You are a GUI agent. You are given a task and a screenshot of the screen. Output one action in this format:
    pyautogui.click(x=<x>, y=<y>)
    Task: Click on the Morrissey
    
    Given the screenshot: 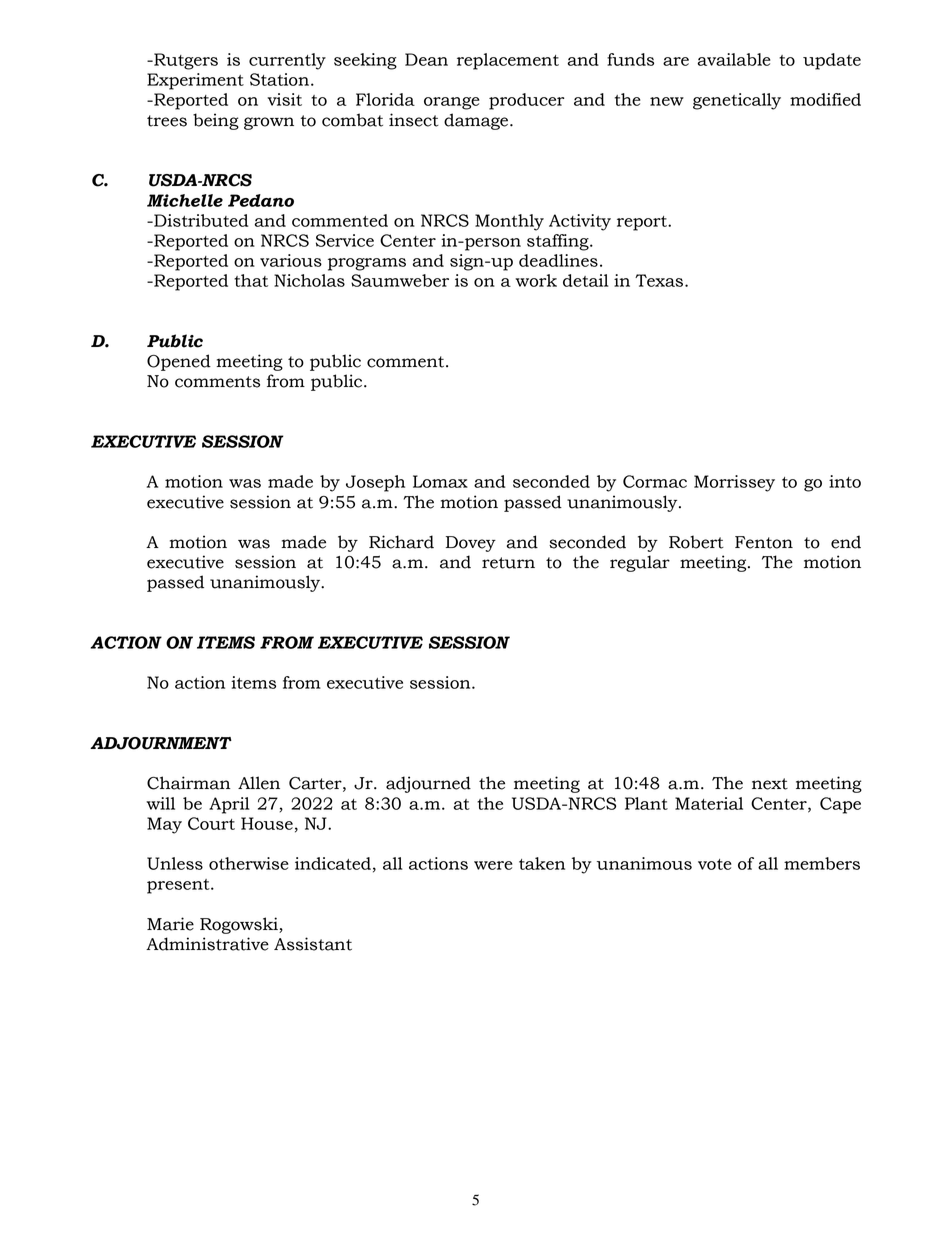 What is the action you would take?
    pyautogui.click(x=734, y=483)
